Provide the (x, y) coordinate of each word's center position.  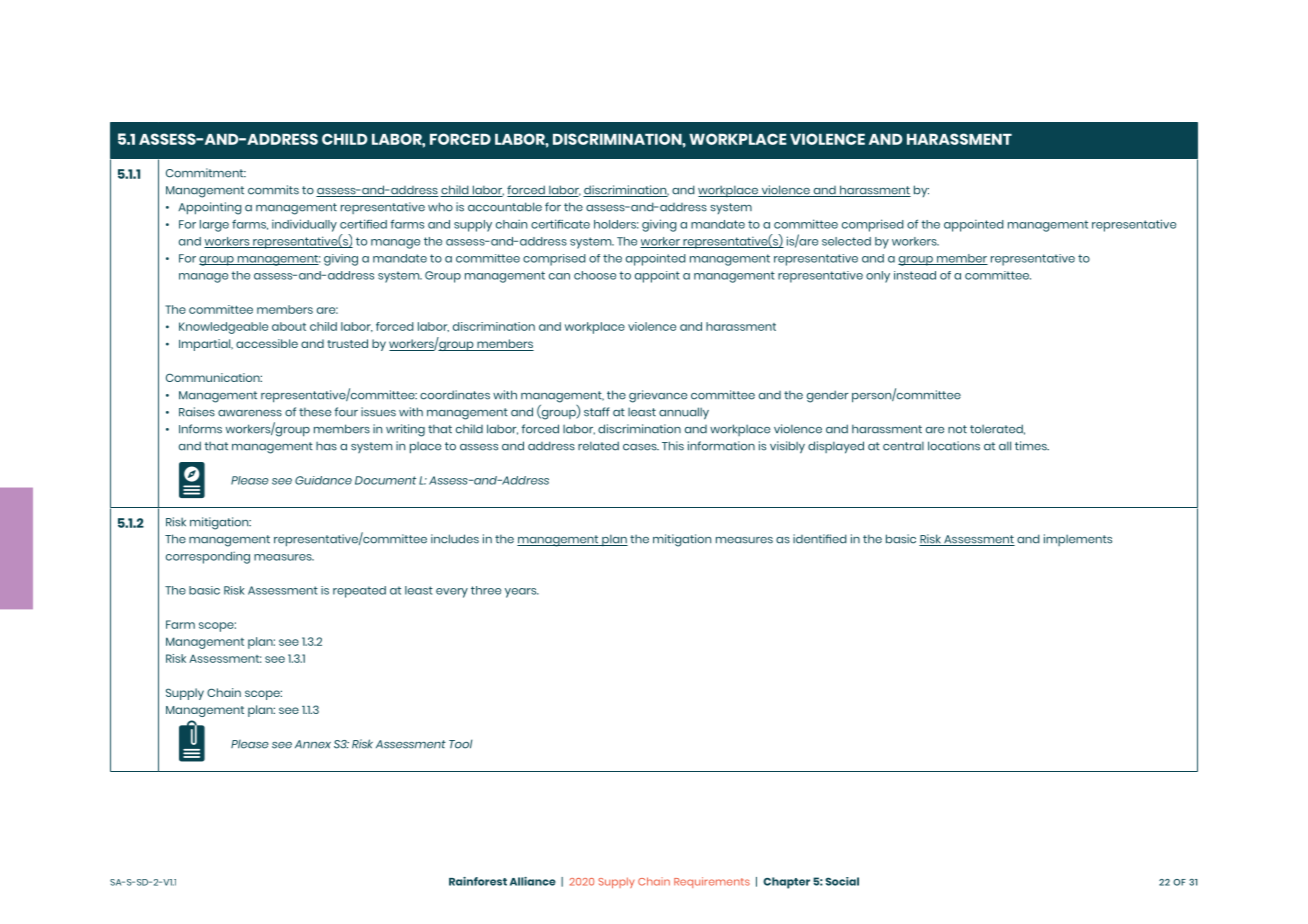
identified (820, 539)
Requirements (712, 882)
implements (1078, 540)
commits (273, 190)
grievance (658, 396)
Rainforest (478, 881)
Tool (460, 744)
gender (828, 396)
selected (846, 241)
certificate (560, 224)
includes (455, 539)
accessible (267, 343)
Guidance (323, 480)
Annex (313, 744)
